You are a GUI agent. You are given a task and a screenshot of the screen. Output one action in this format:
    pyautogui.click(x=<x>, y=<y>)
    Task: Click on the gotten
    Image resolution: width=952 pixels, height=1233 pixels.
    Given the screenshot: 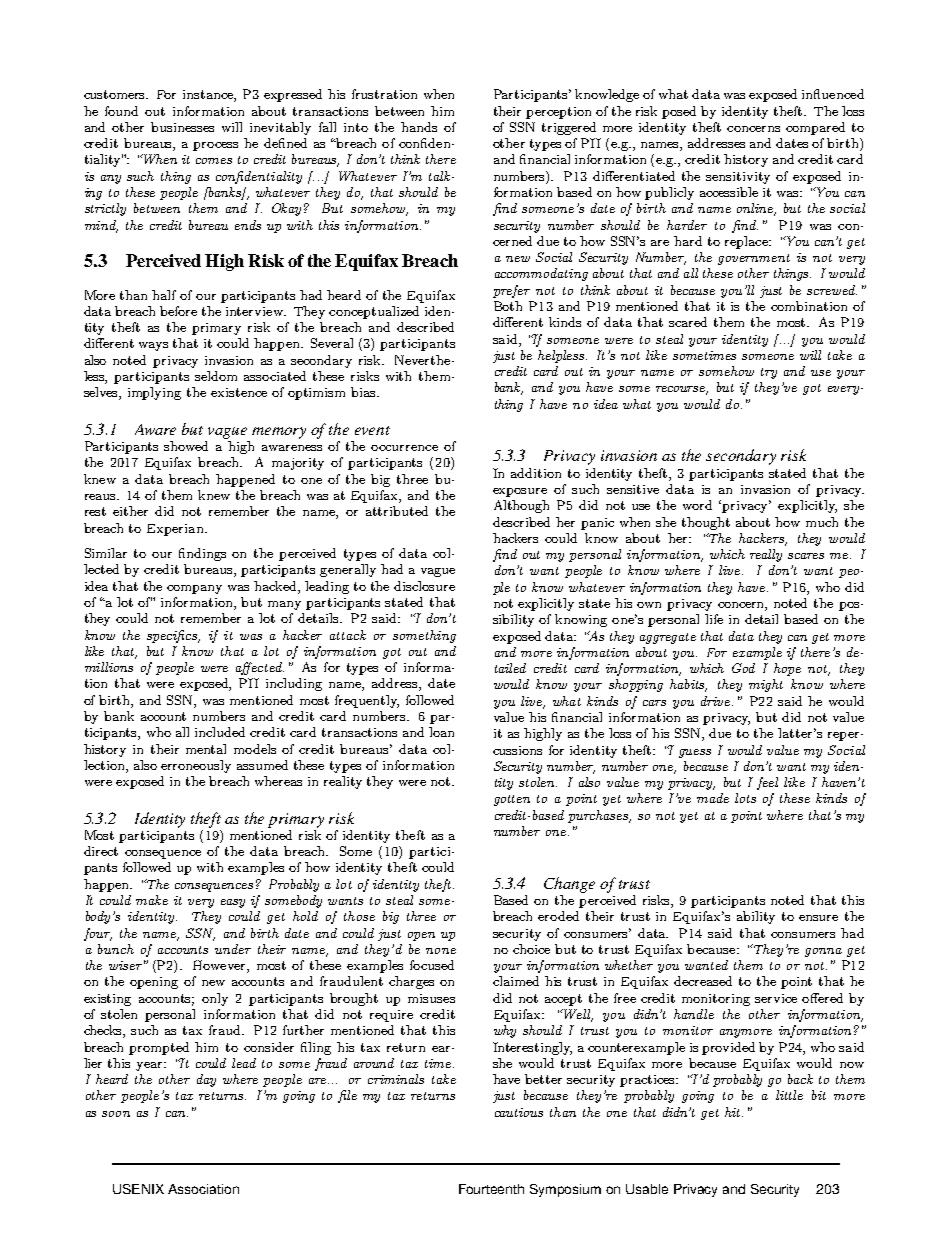 What is the action you would take?
    pyautogui.click(x=512, y=800)
